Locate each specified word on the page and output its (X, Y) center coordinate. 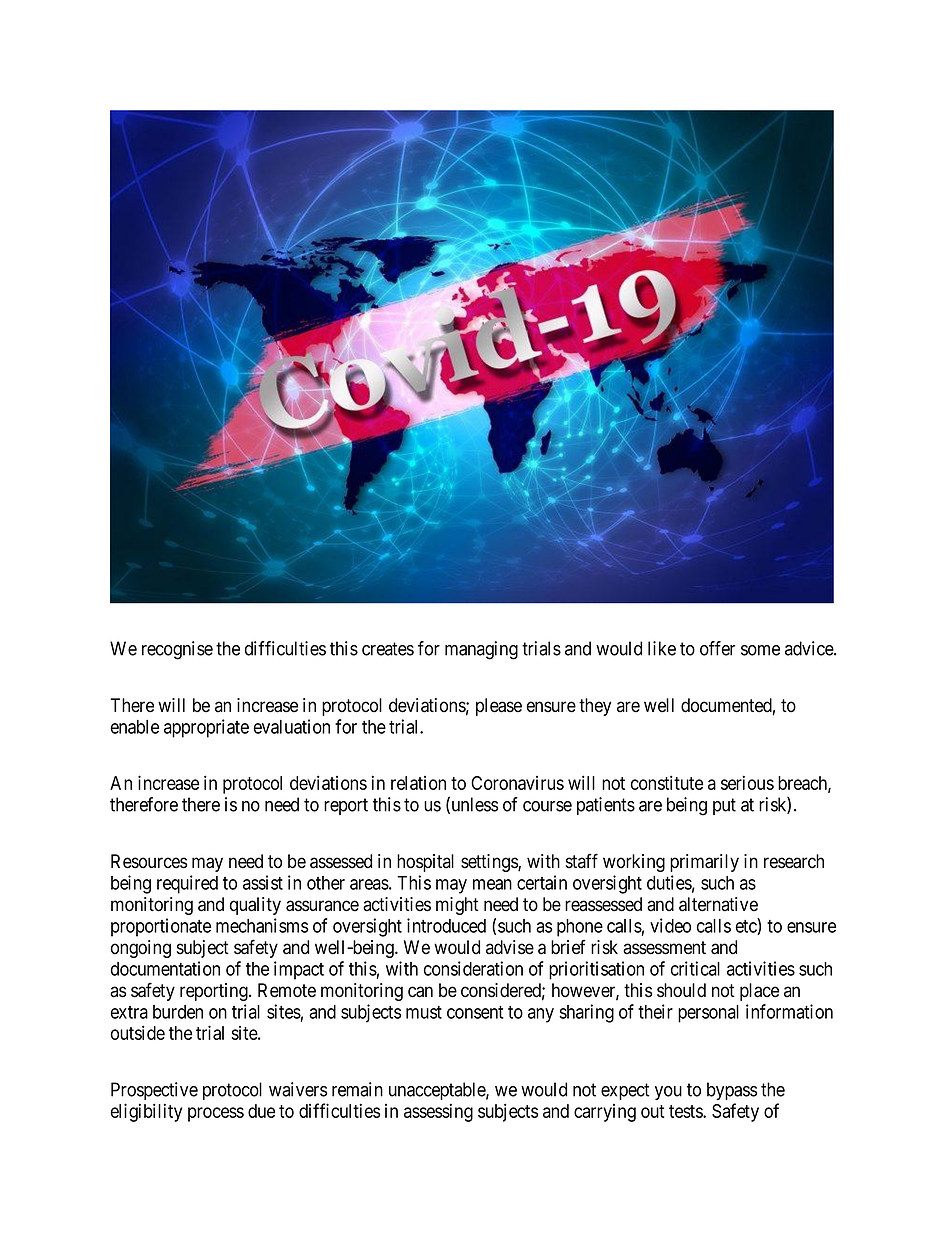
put (724, 806)
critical (695, 968)
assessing (438, 1112)
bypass (732, 1091)
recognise (177, 650)
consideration (473, 968)
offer (717, 648)
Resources (149, 861)
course (547, 806)
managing (481, 650)
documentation (165, 968)
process (216, 1114)
